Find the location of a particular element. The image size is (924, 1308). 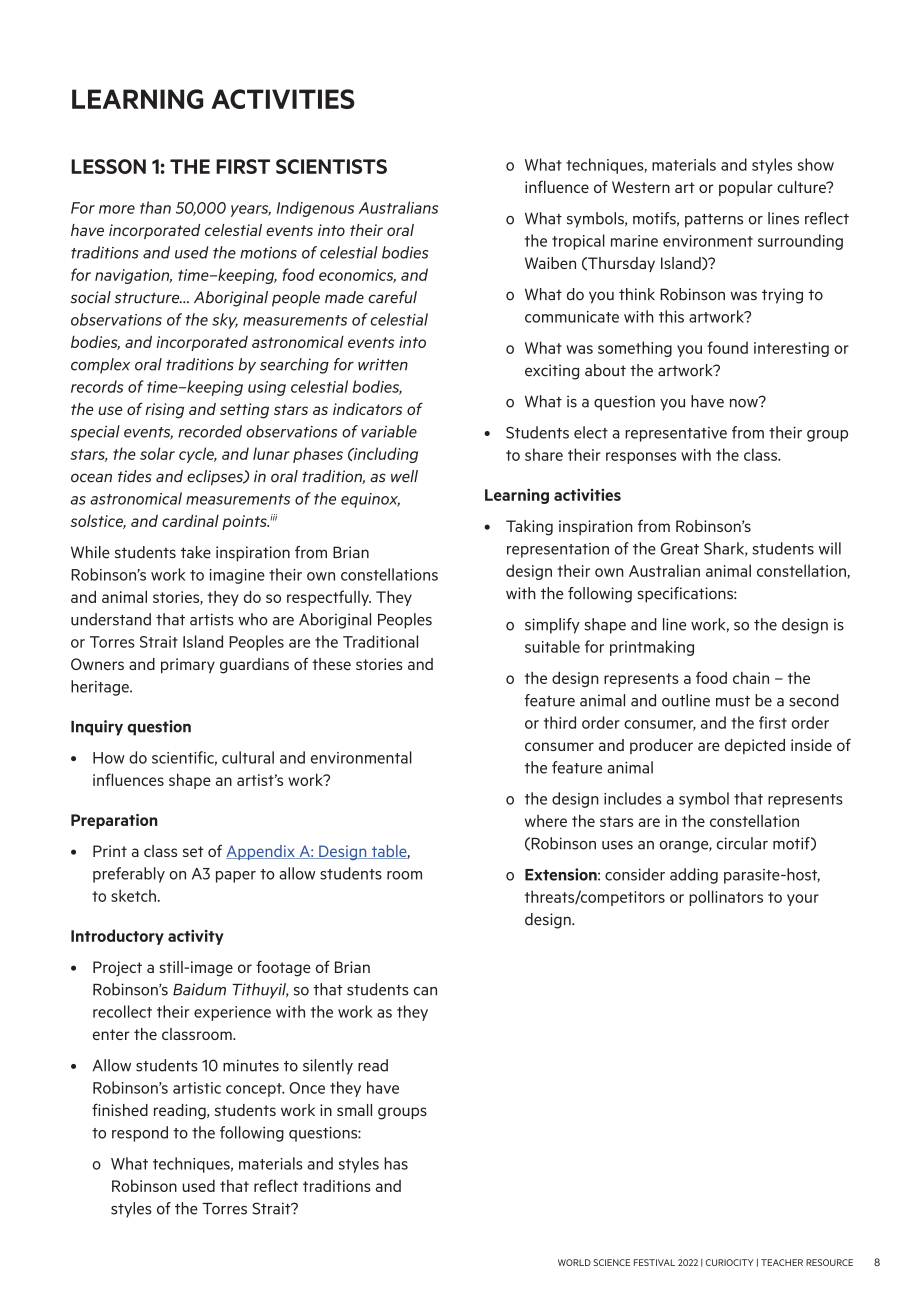

preferably is located at coordinates (129, 875).
